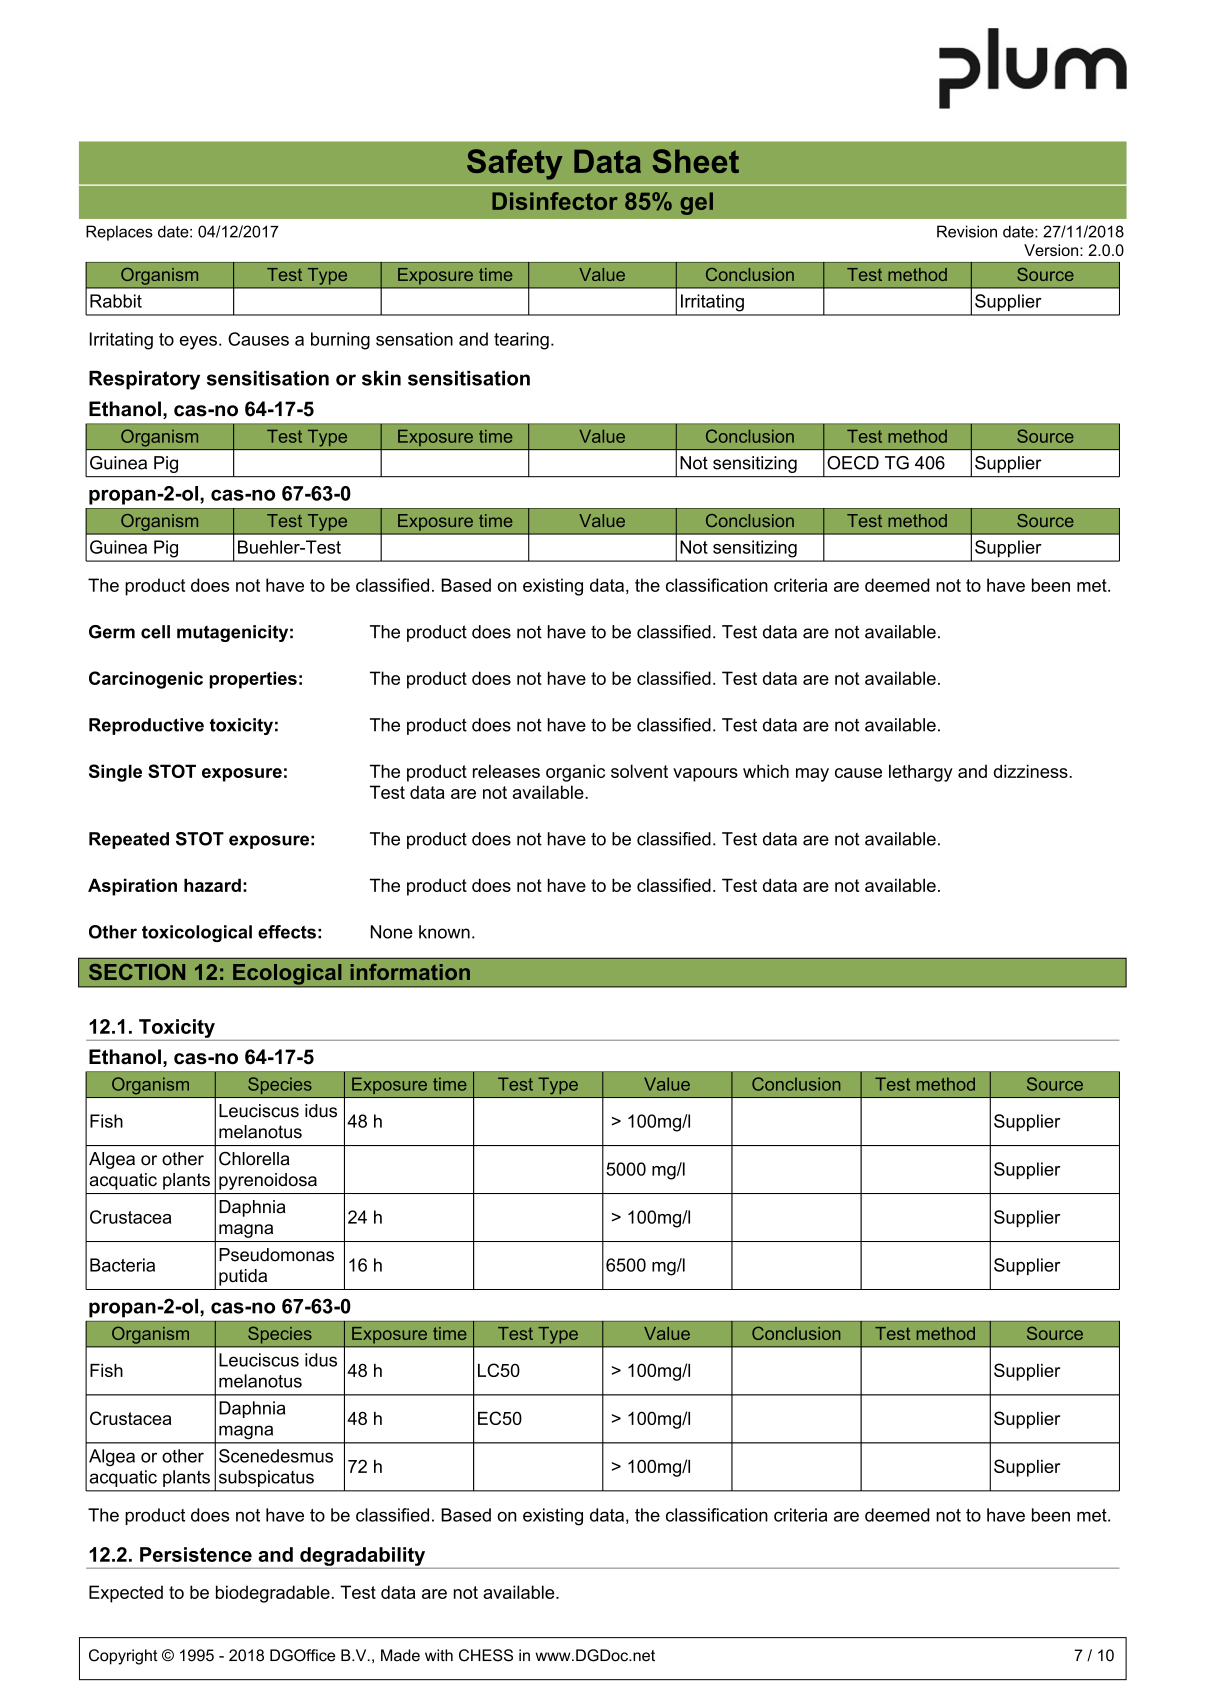 The height and width of the image is (1705, 1205). I want to click on Revision, so click(967, 231).
